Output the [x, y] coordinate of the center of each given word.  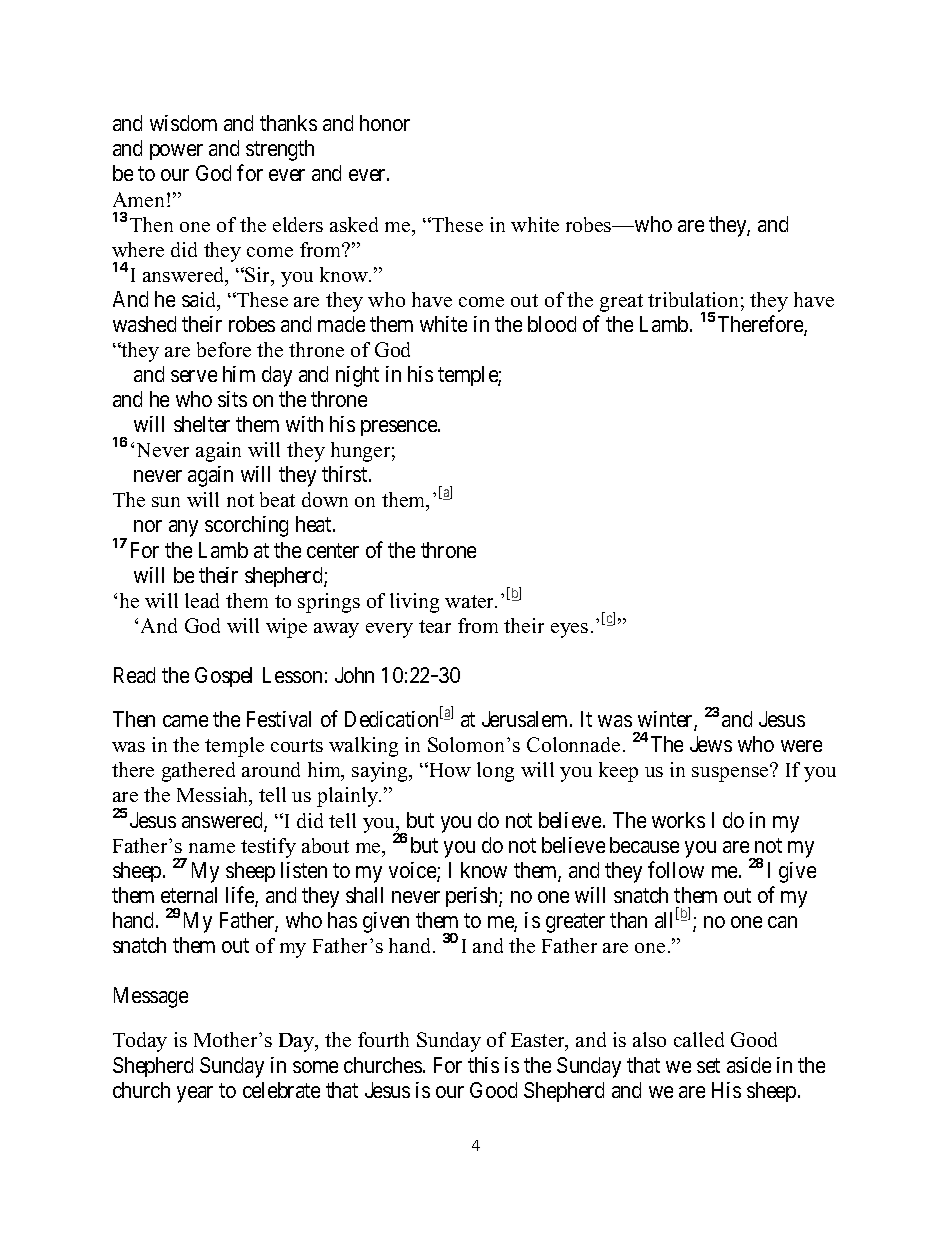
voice [413, 871]
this [483, 1065]
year [195, 1094]
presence [400, 428]
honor [385, 123]
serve [194, 376]
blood [552, 324]
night [357, 376]
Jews [711, 744]
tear [435, 626]
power [176, 152]
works [678, 820]
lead [202, 600]
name [212, 848]
